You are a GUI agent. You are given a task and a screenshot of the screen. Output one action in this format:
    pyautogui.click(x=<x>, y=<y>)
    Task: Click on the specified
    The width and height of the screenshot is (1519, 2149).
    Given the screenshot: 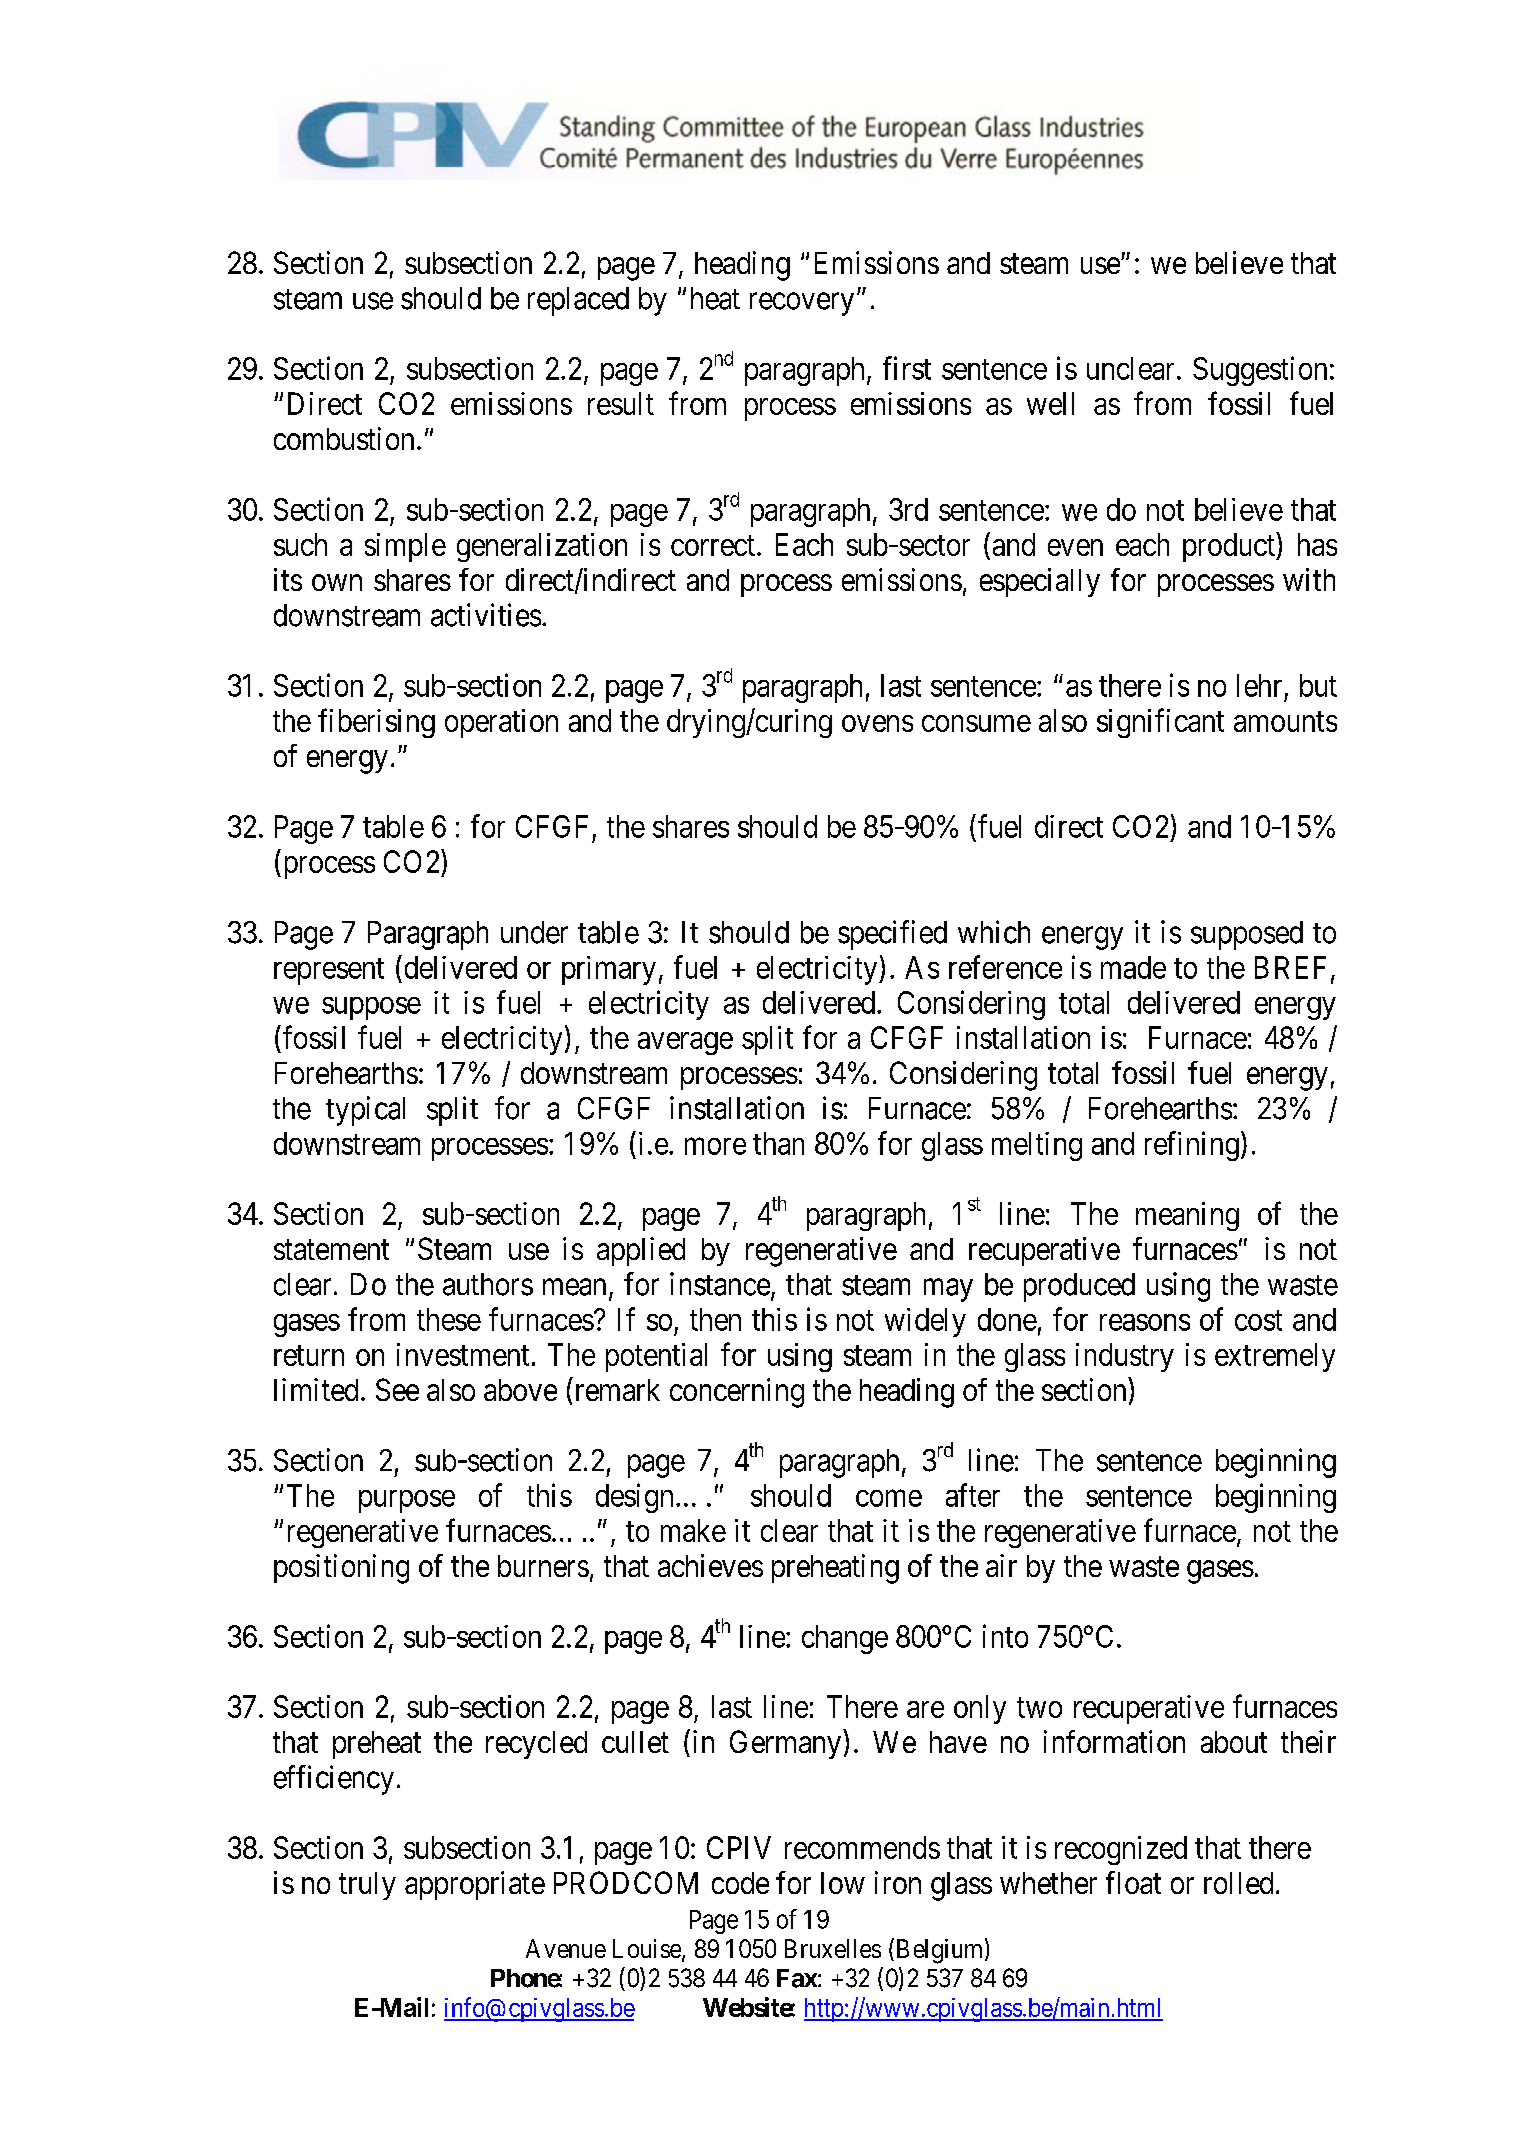 What is the action you would take?
    pyautogui.click(x=892, y=935)
